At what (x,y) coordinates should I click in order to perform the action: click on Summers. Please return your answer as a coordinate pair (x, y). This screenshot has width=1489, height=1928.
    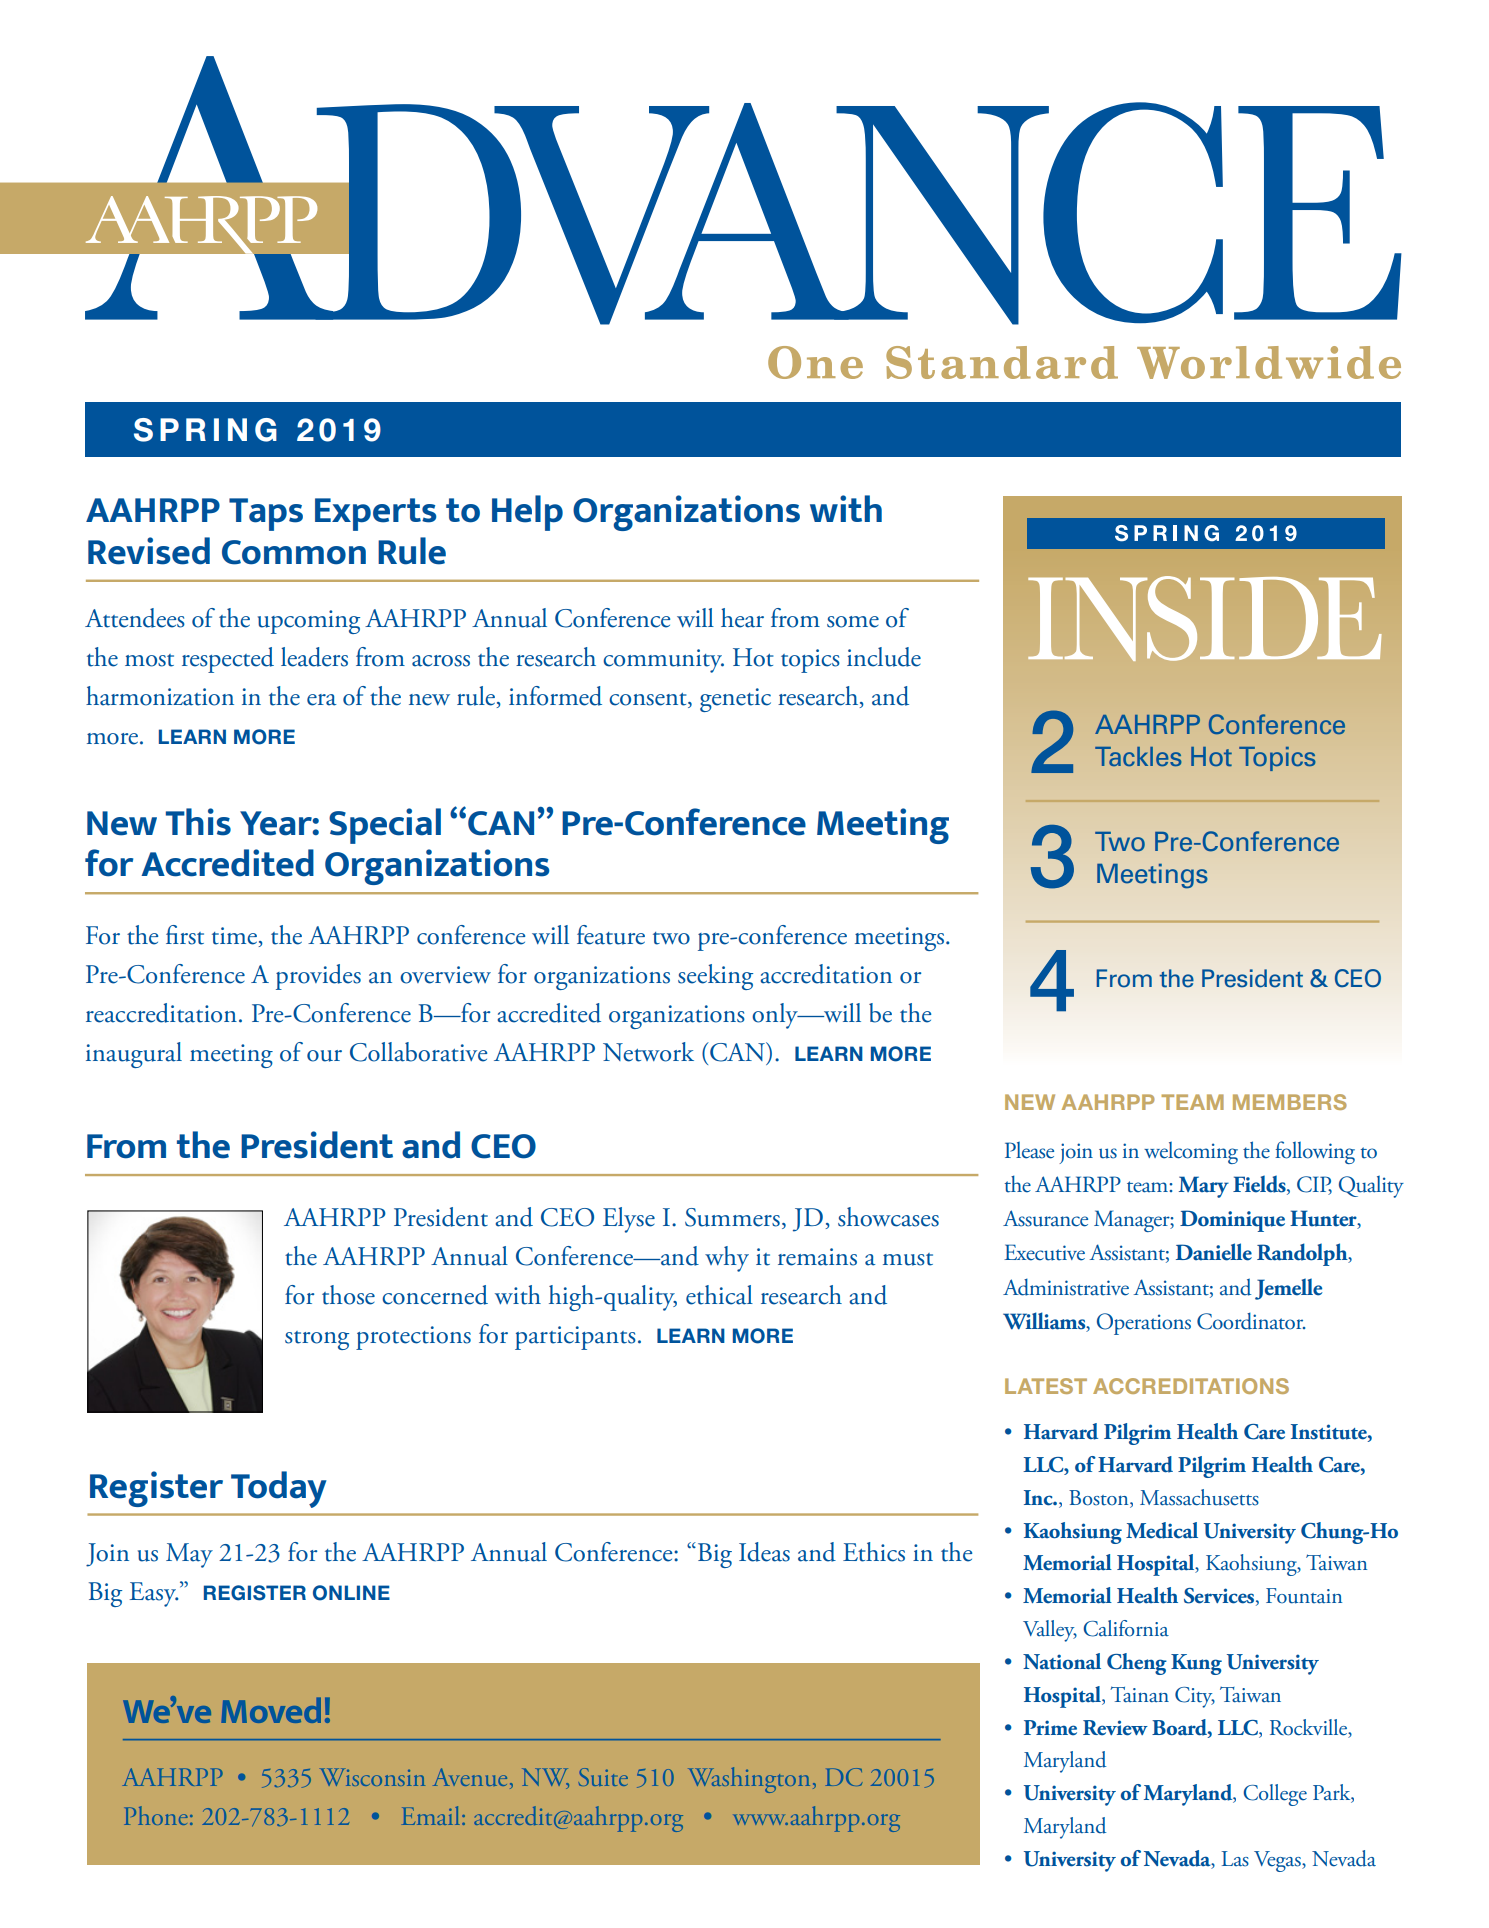
    Looking at the image, I should click on (732, 1217).
